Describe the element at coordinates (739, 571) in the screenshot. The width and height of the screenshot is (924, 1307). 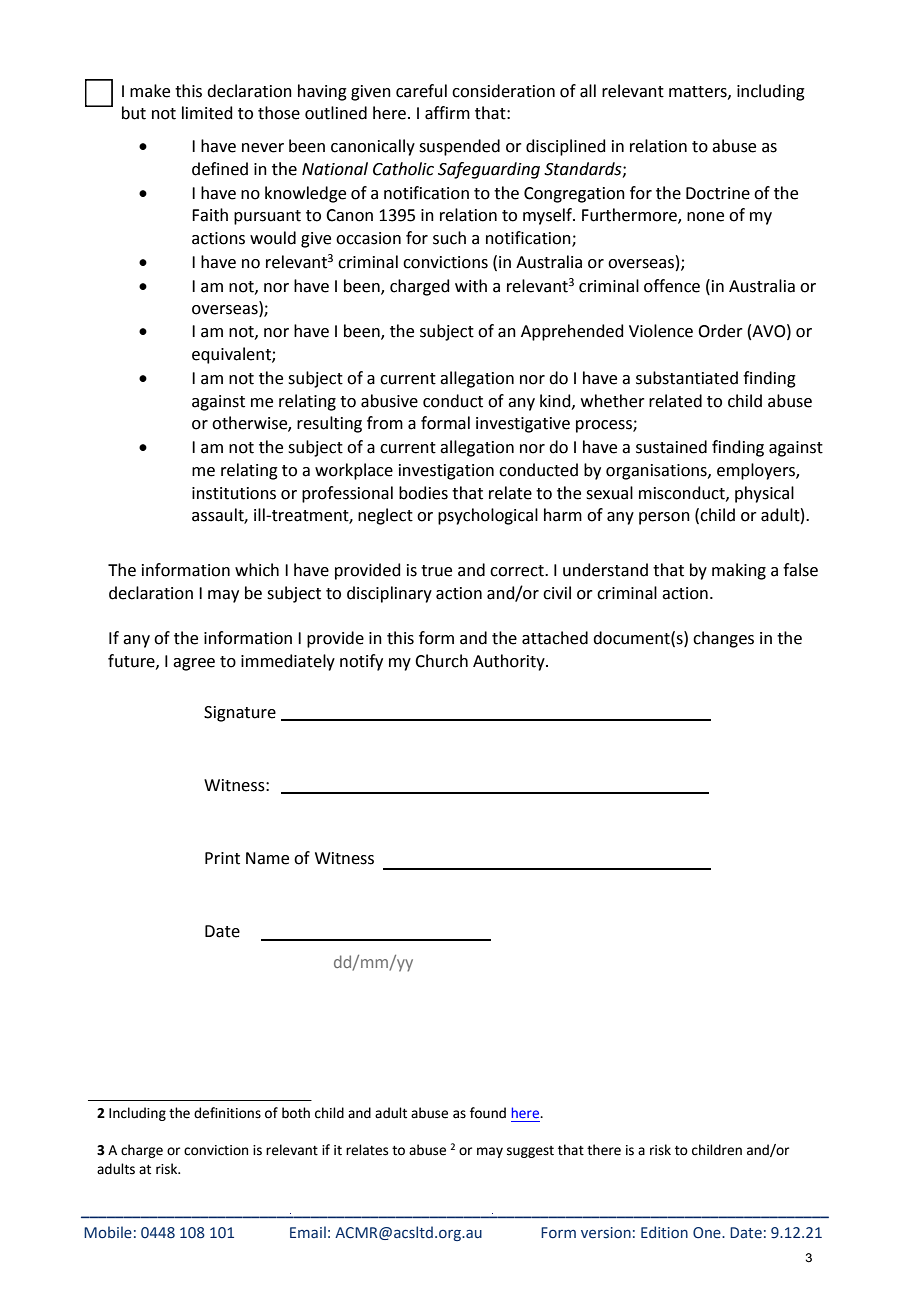
I see `making` at that location.
